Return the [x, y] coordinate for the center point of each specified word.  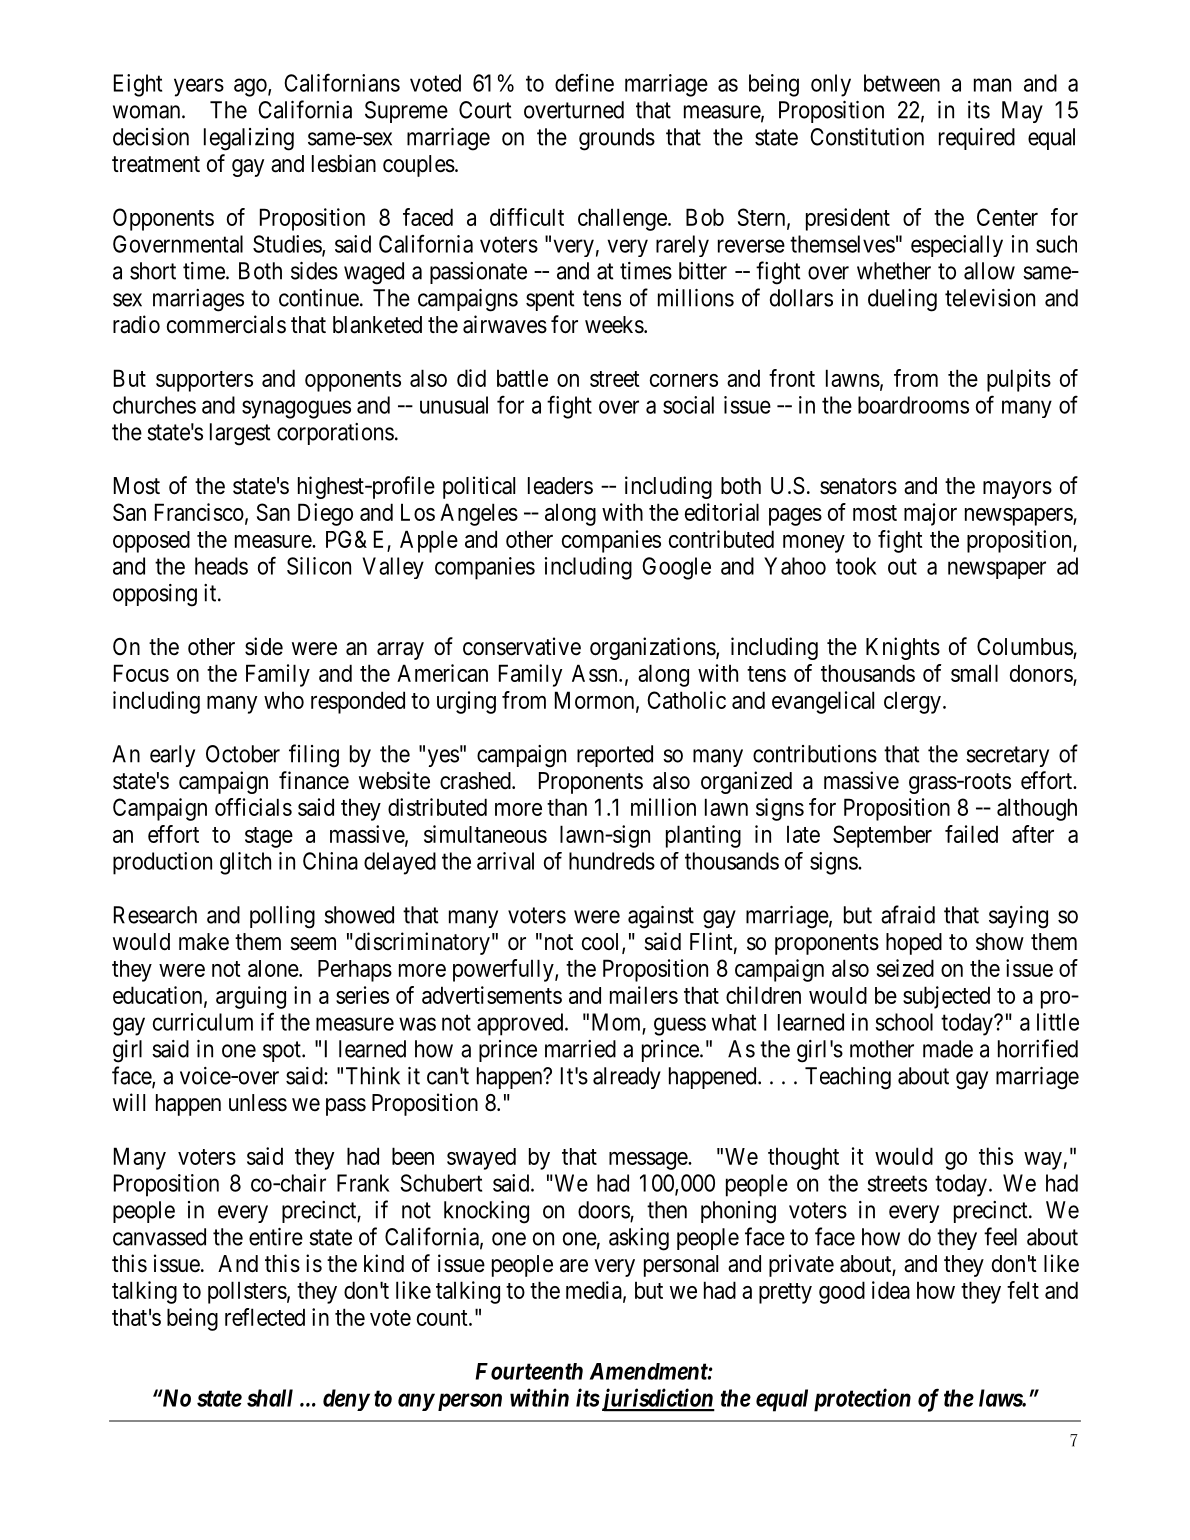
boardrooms [913, 405]
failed [971, 834]
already [627, 1078]
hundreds [612, 861]
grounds [617, 139]
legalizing [249, 139]
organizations [653, 648]
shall [270, 1398]
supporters [204, 381]
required [977, 139]
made [948, 1049]
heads [221, 566]
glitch [245, 863]
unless [258, 1103]
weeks [614, 325]
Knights [903, 648]
